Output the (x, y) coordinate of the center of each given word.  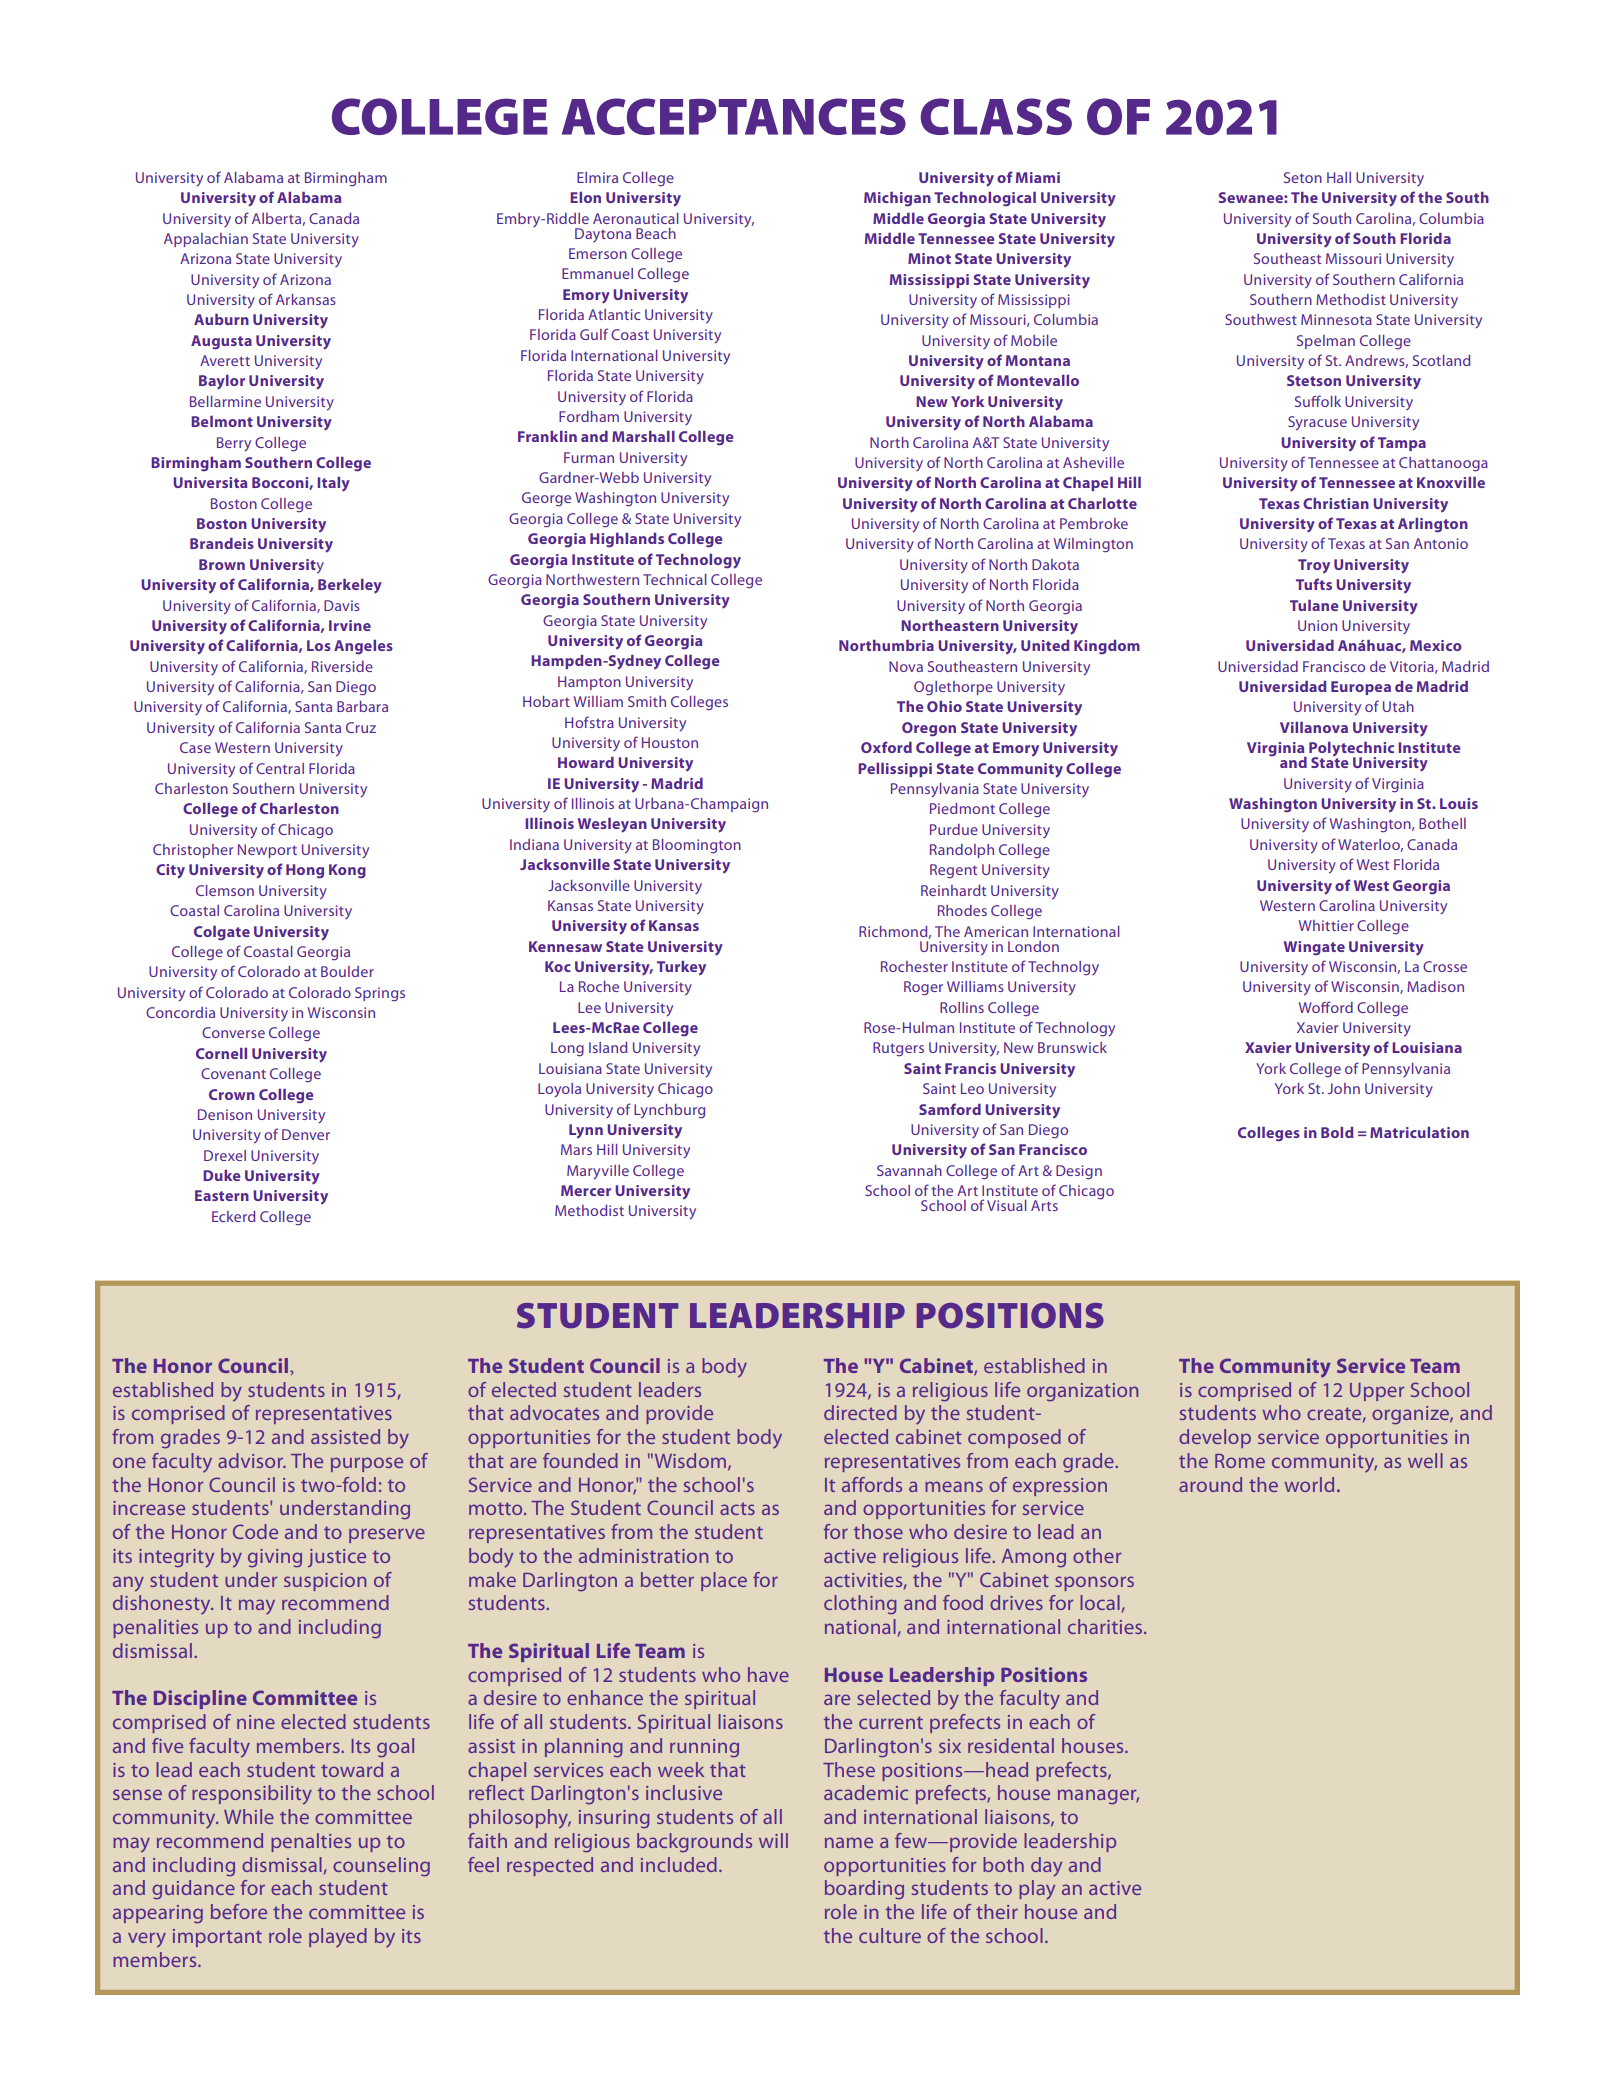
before (239, 1911)
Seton (1303, 177)
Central (280, 768)
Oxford (886, 747)
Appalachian (206, 240)
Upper (1377, 1392)
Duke (222, 1175)
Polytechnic (1351, 750)
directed (860, 1412)
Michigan (897, 199)
